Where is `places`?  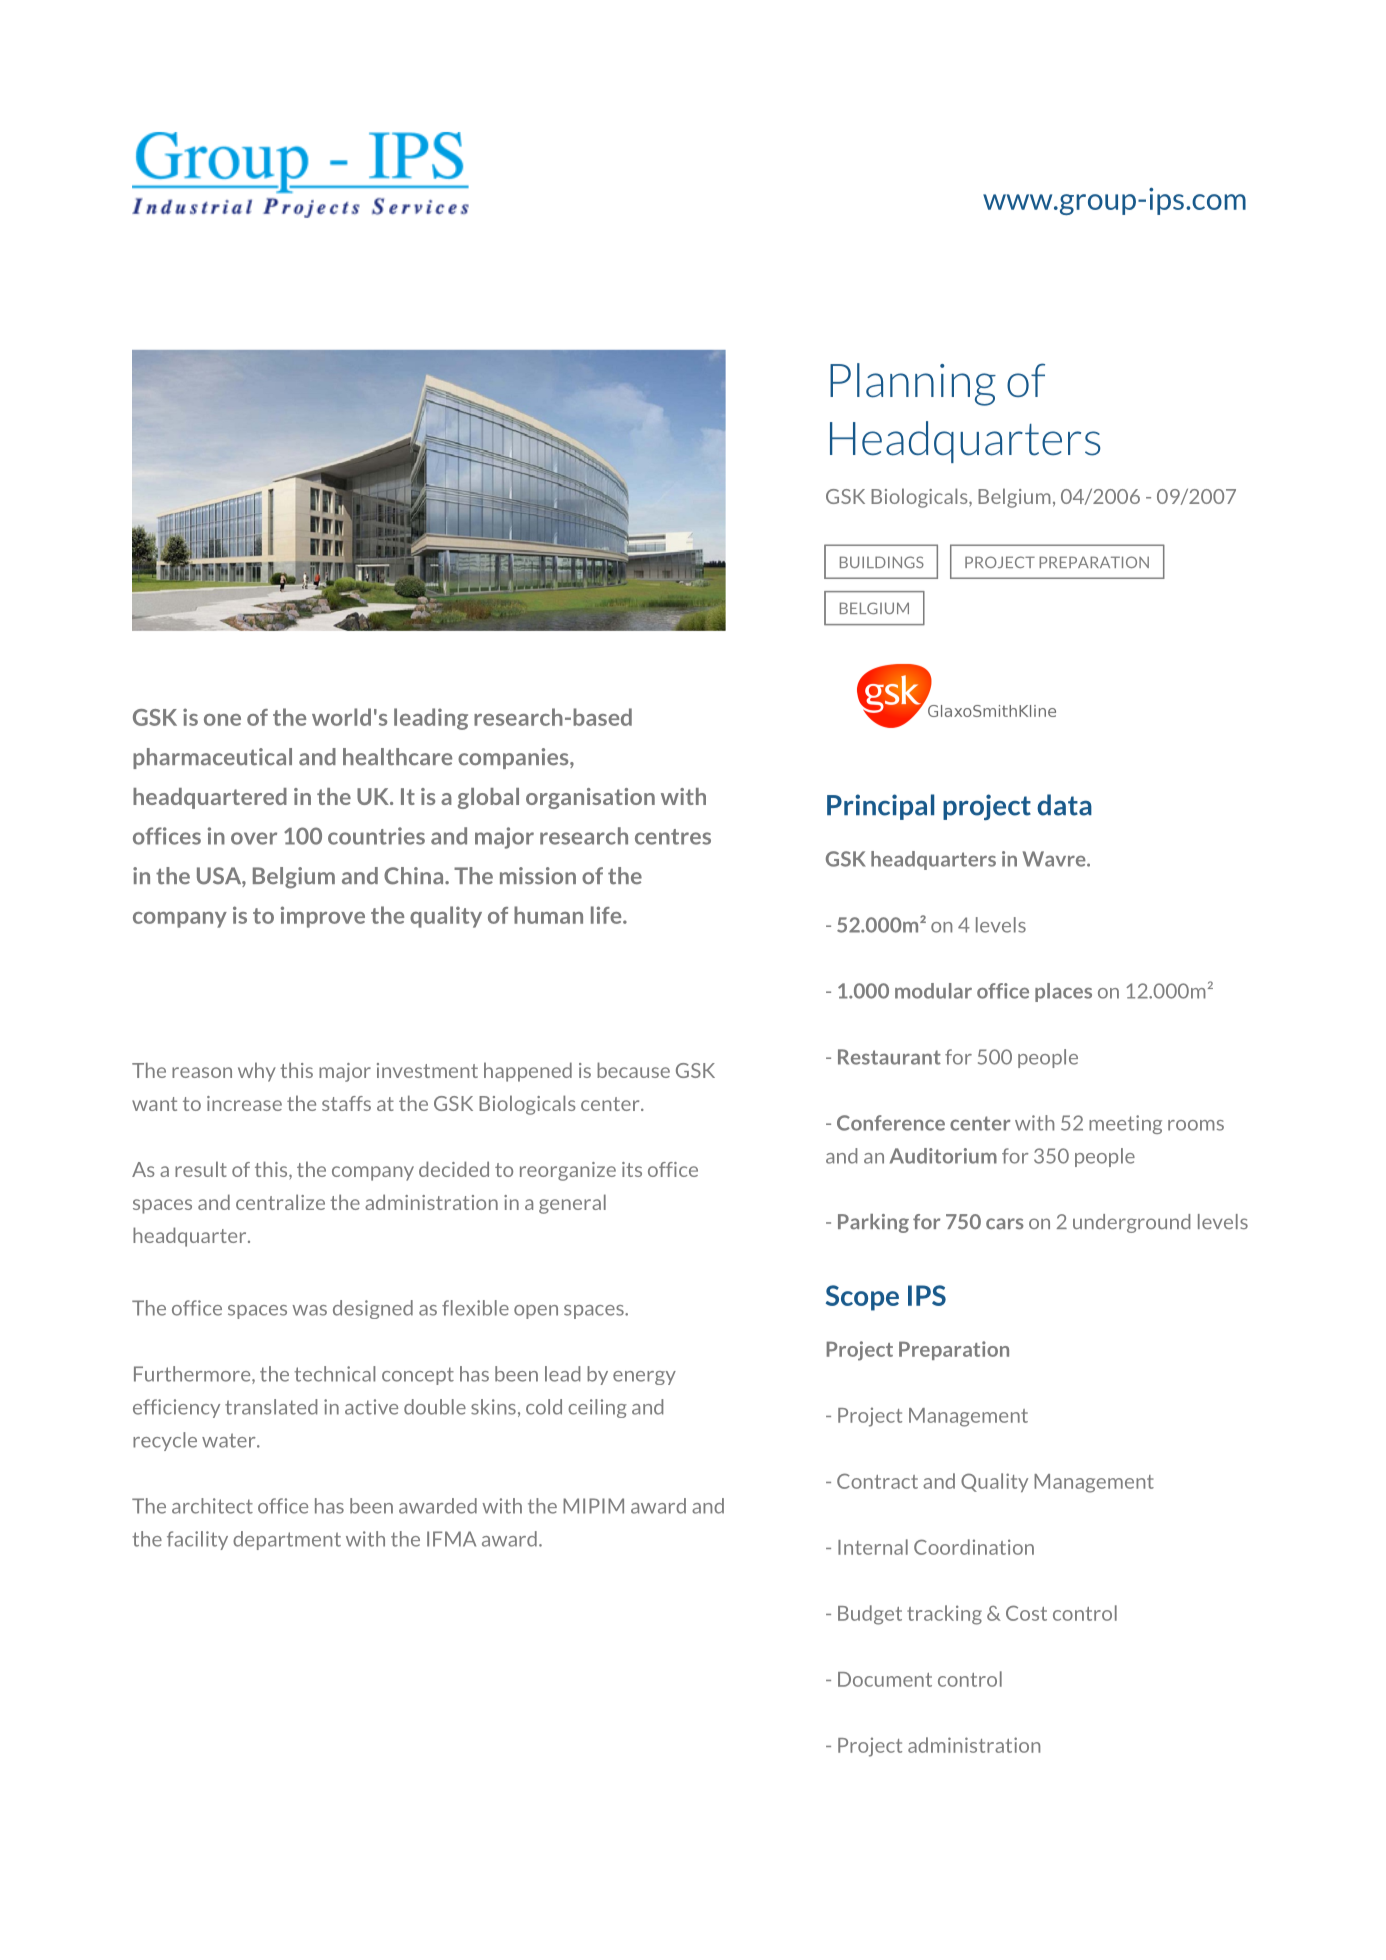 places is located at coordinates (1063, 992).
